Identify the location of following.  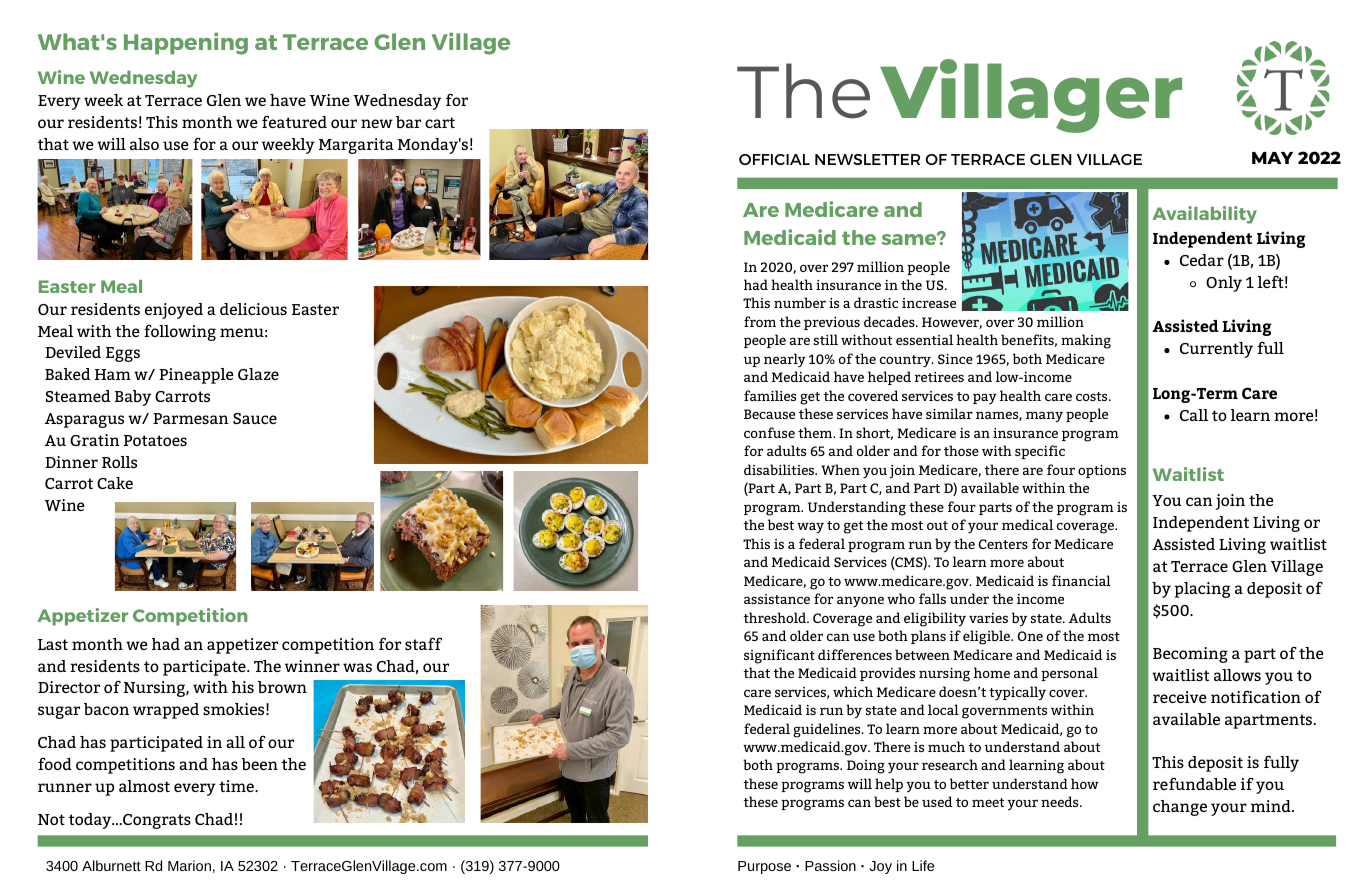
(180, 333).
